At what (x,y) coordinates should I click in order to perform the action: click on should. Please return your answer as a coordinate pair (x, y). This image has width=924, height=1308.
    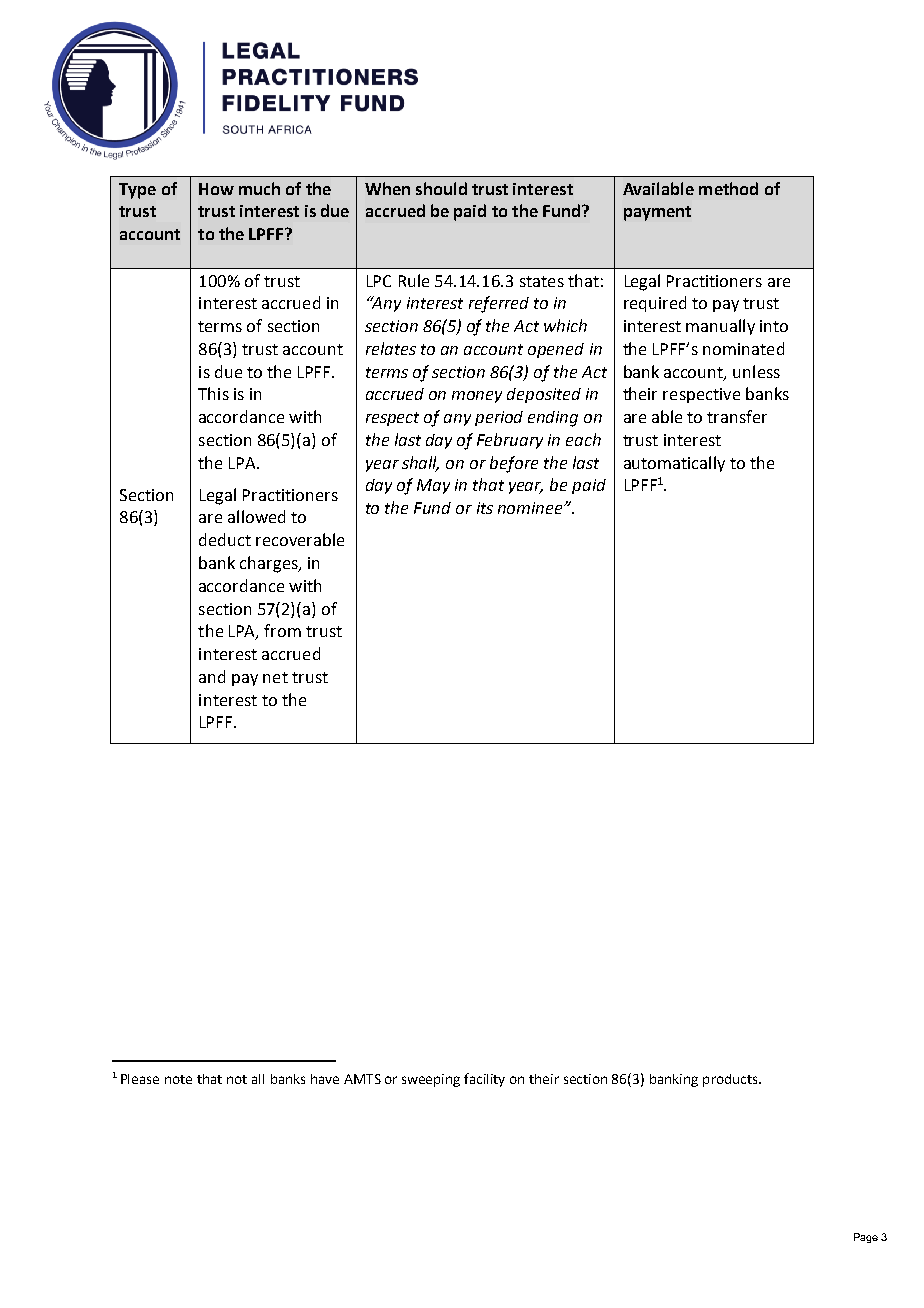
    Looking at the image, I should click on (441, 188).
